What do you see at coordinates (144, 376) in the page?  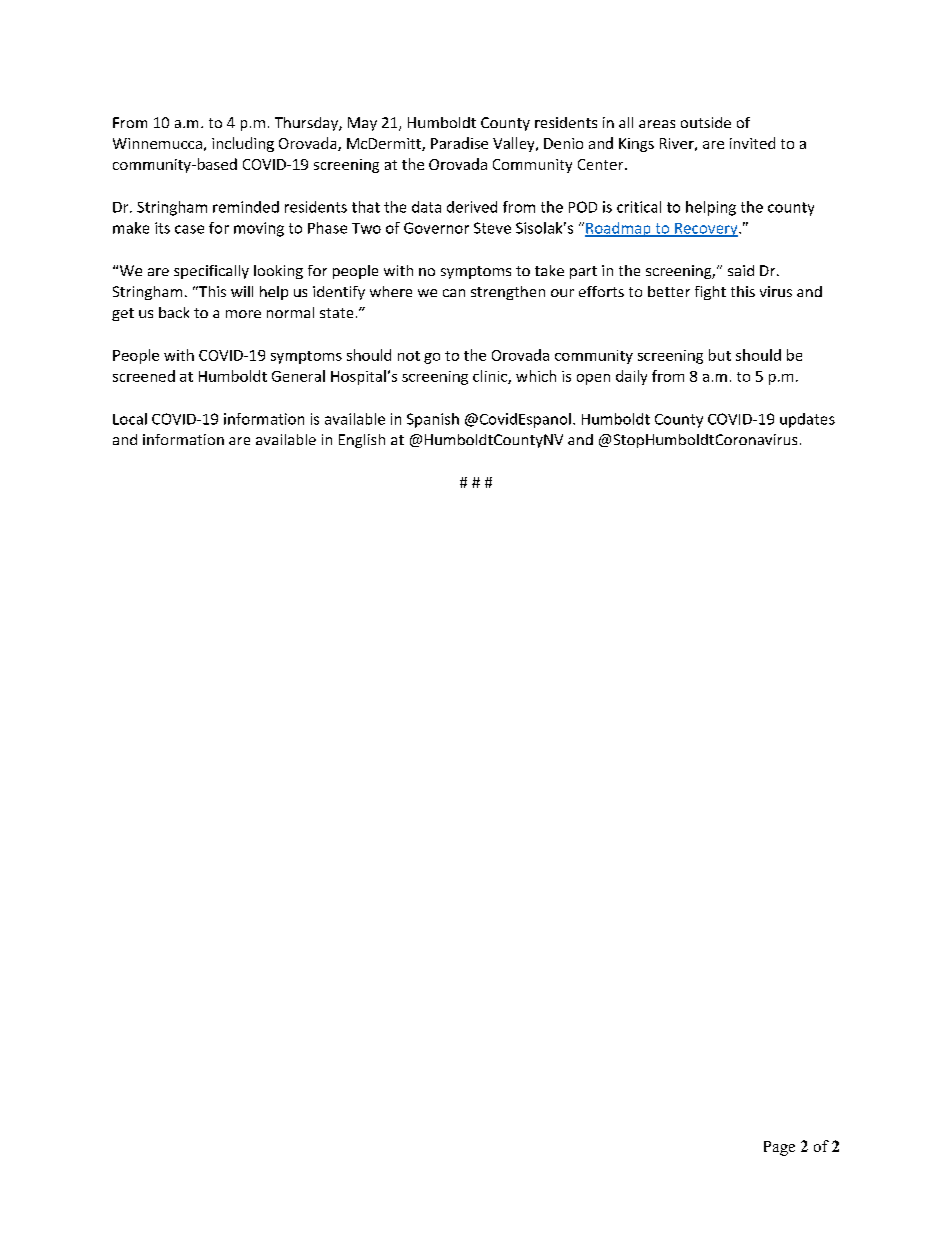 I see `screened` at bounding box center [144, 376].
